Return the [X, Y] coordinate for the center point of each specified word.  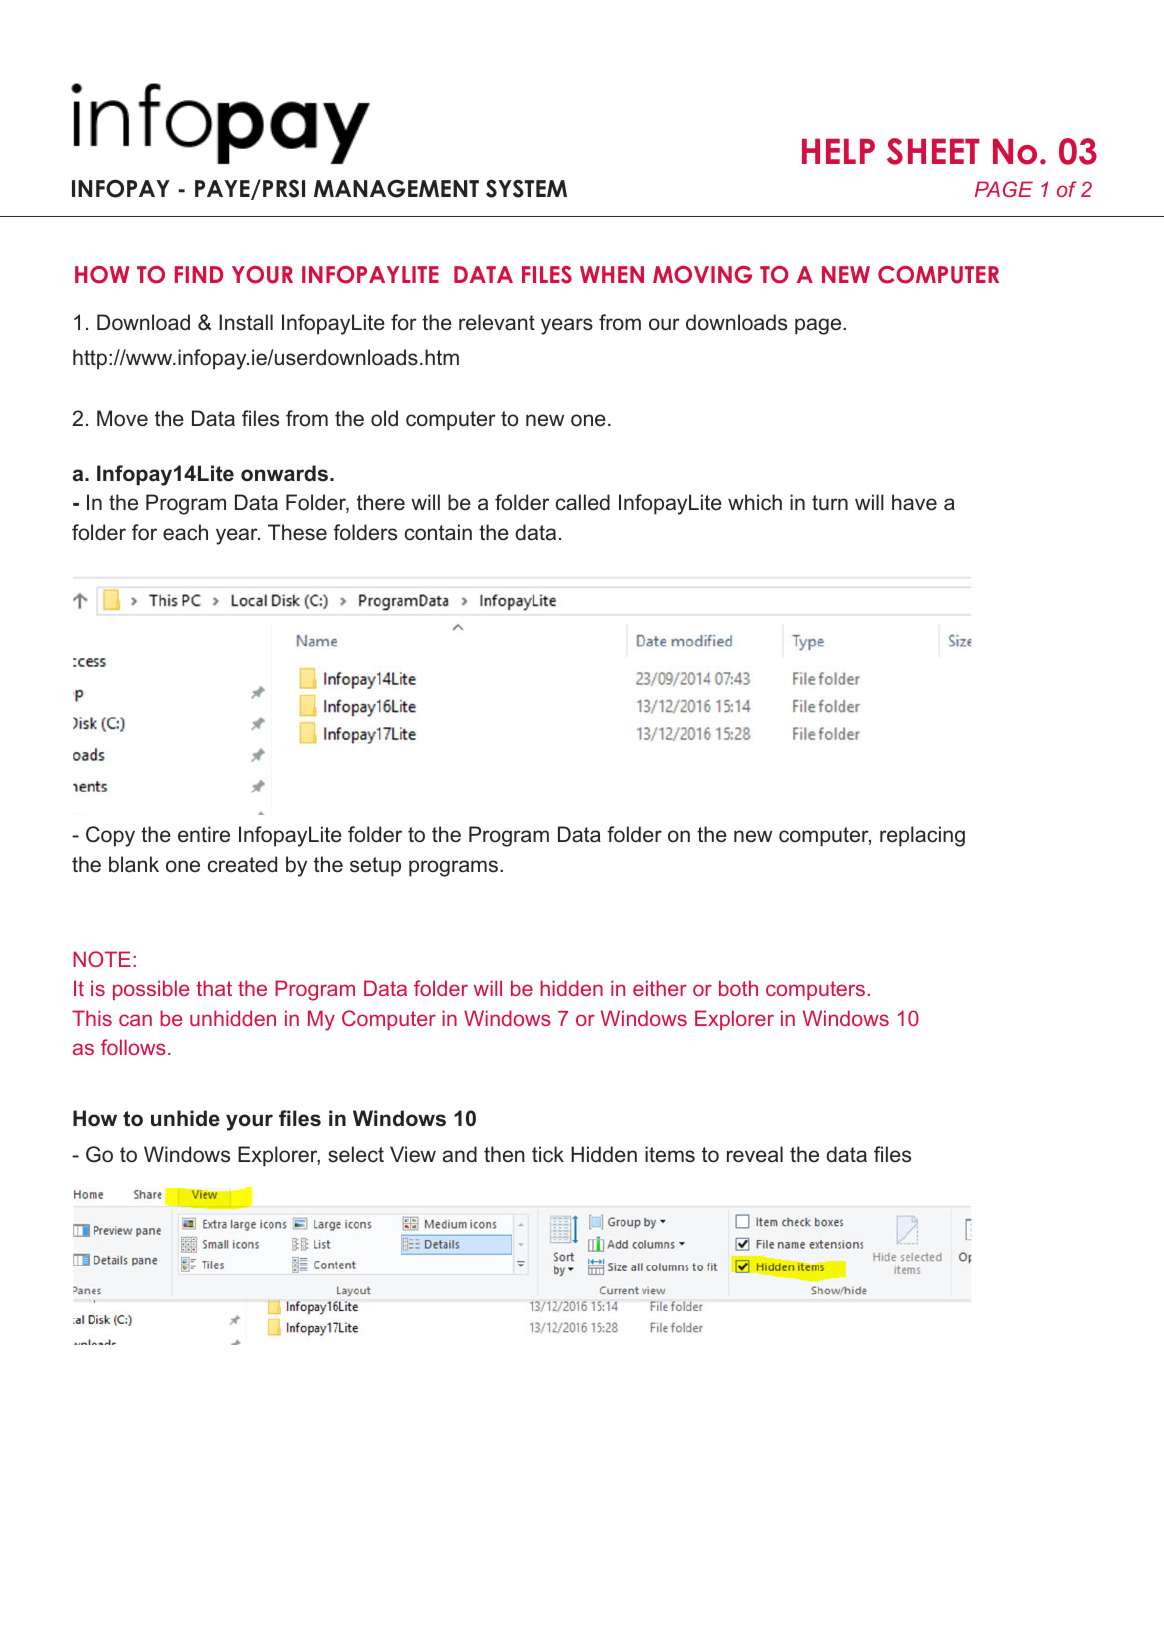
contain [438, 532]
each [185, 532]
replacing [922, 836]
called [583, 502]
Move [122, 418]
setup [375, 867]
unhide [185, 1118]
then [504, 1154]
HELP [838, 151]
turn [830, 503]
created [242, 864]
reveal [755, 1154]
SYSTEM [526, 188]
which [755, 502]
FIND [199, 274]
